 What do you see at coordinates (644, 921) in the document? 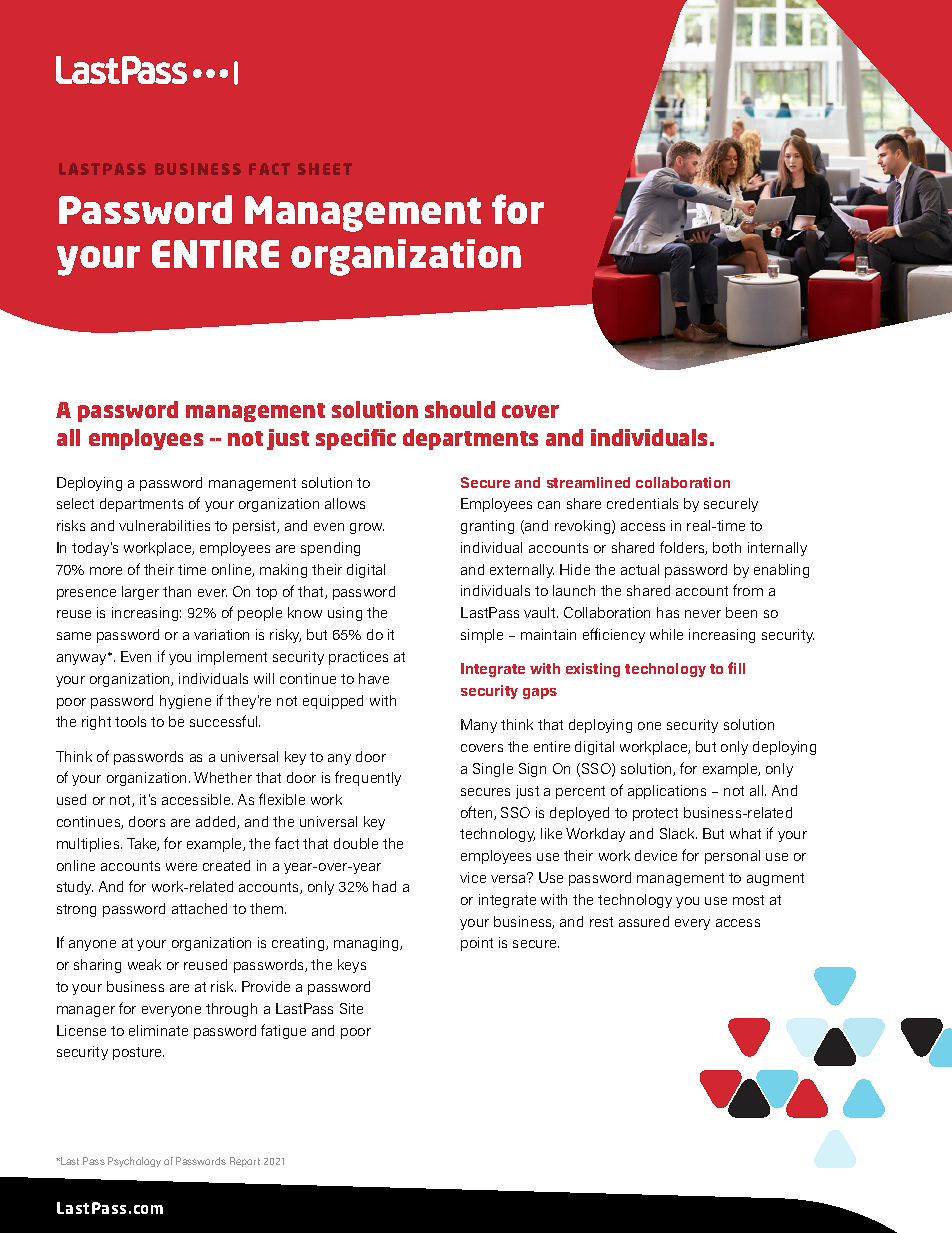
I see `assured` at bounding box center [644, 921].
